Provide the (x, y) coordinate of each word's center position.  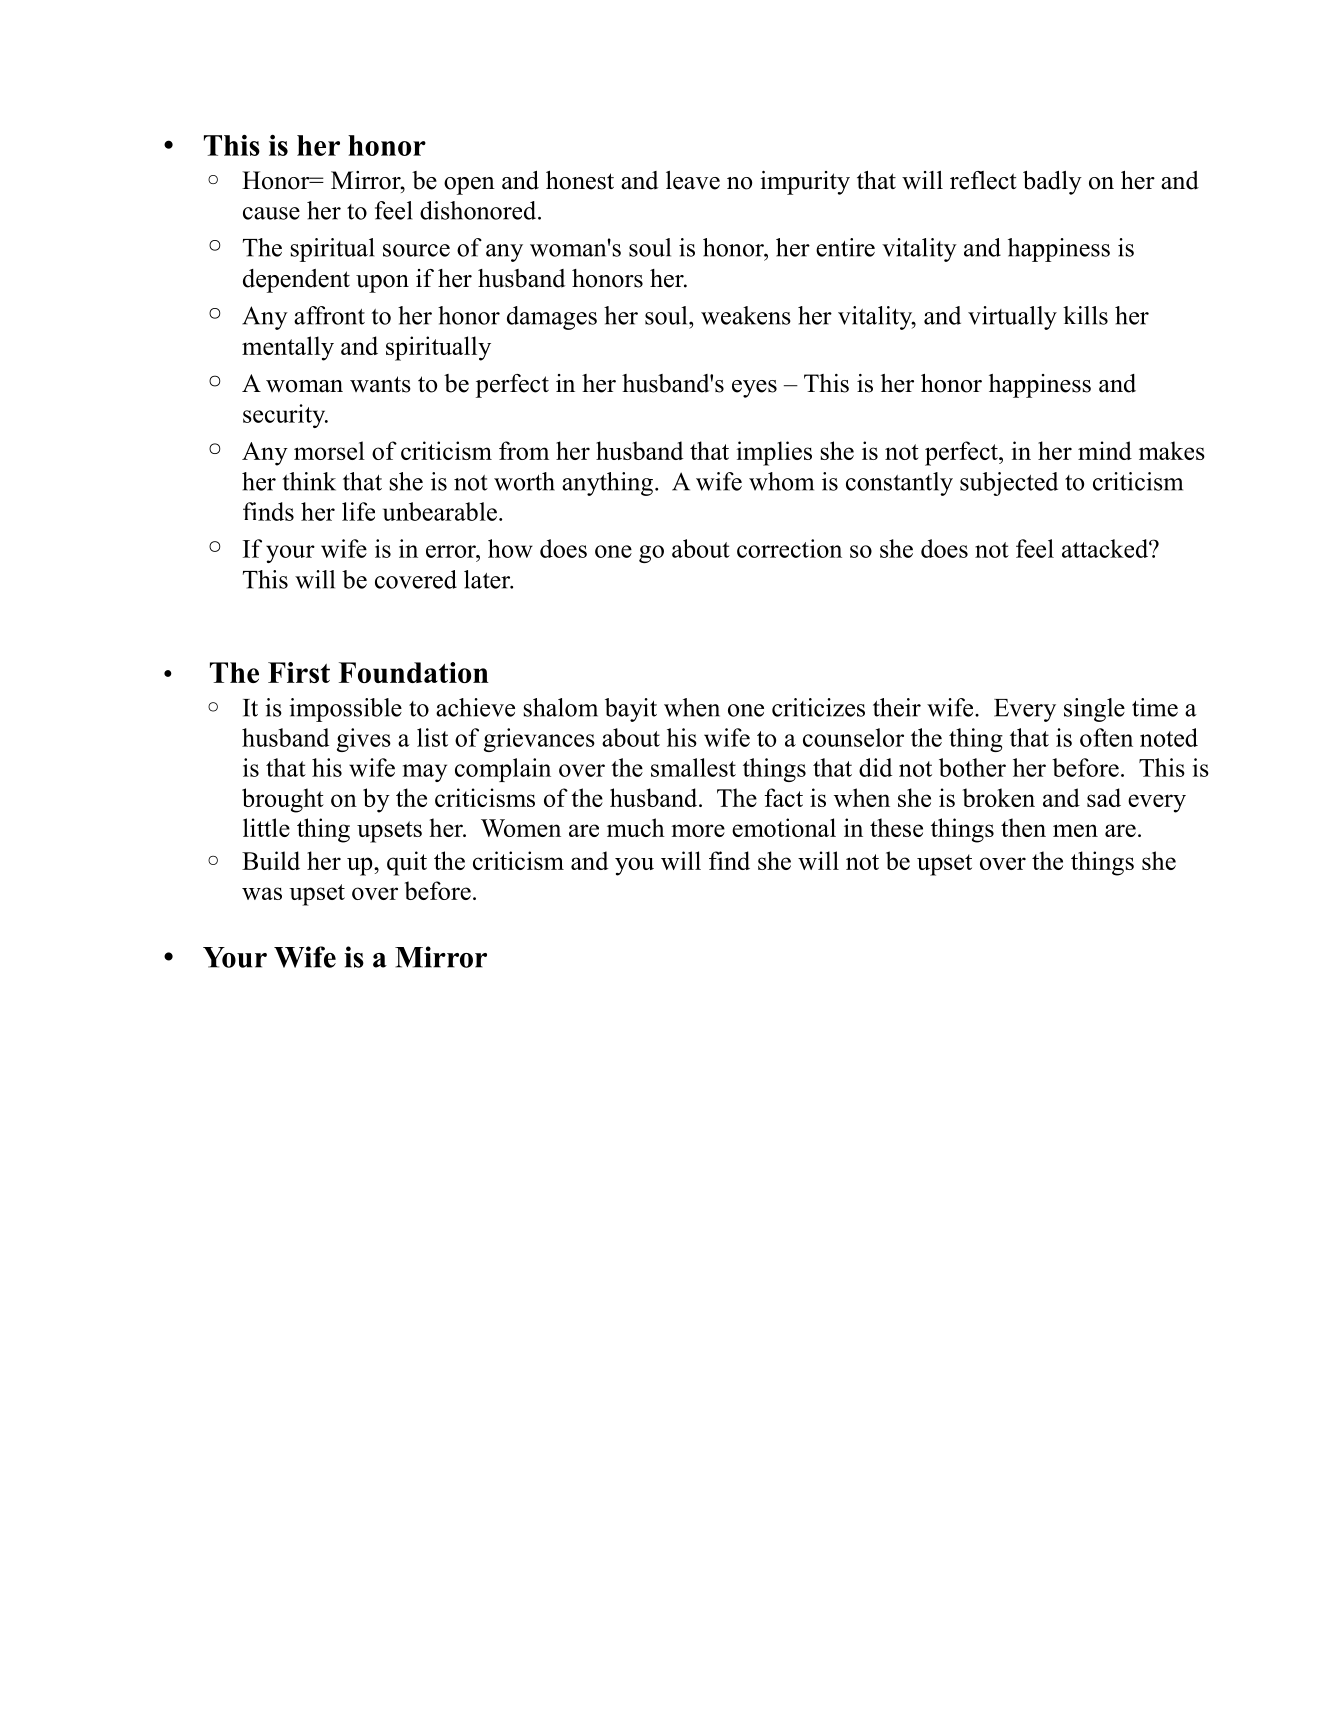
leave (693, 180)
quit (407, 863)
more (698, 830)
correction (789, 548)
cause (271, 213)
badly (1052, 183)
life (358, 511)
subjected (1009, 484)
